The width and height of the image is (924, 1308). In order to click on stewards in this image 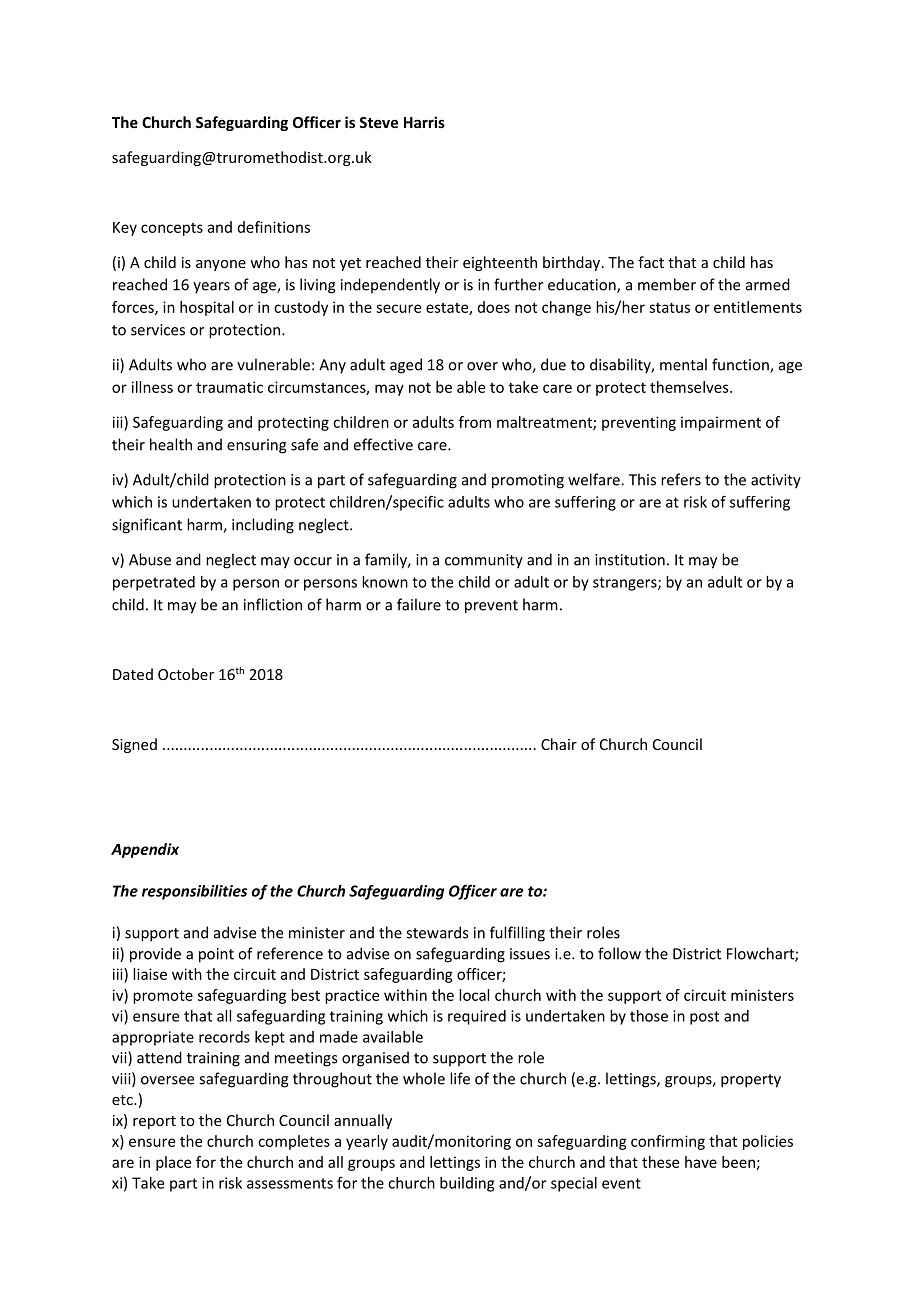, I will do `click(437, 932)`.
